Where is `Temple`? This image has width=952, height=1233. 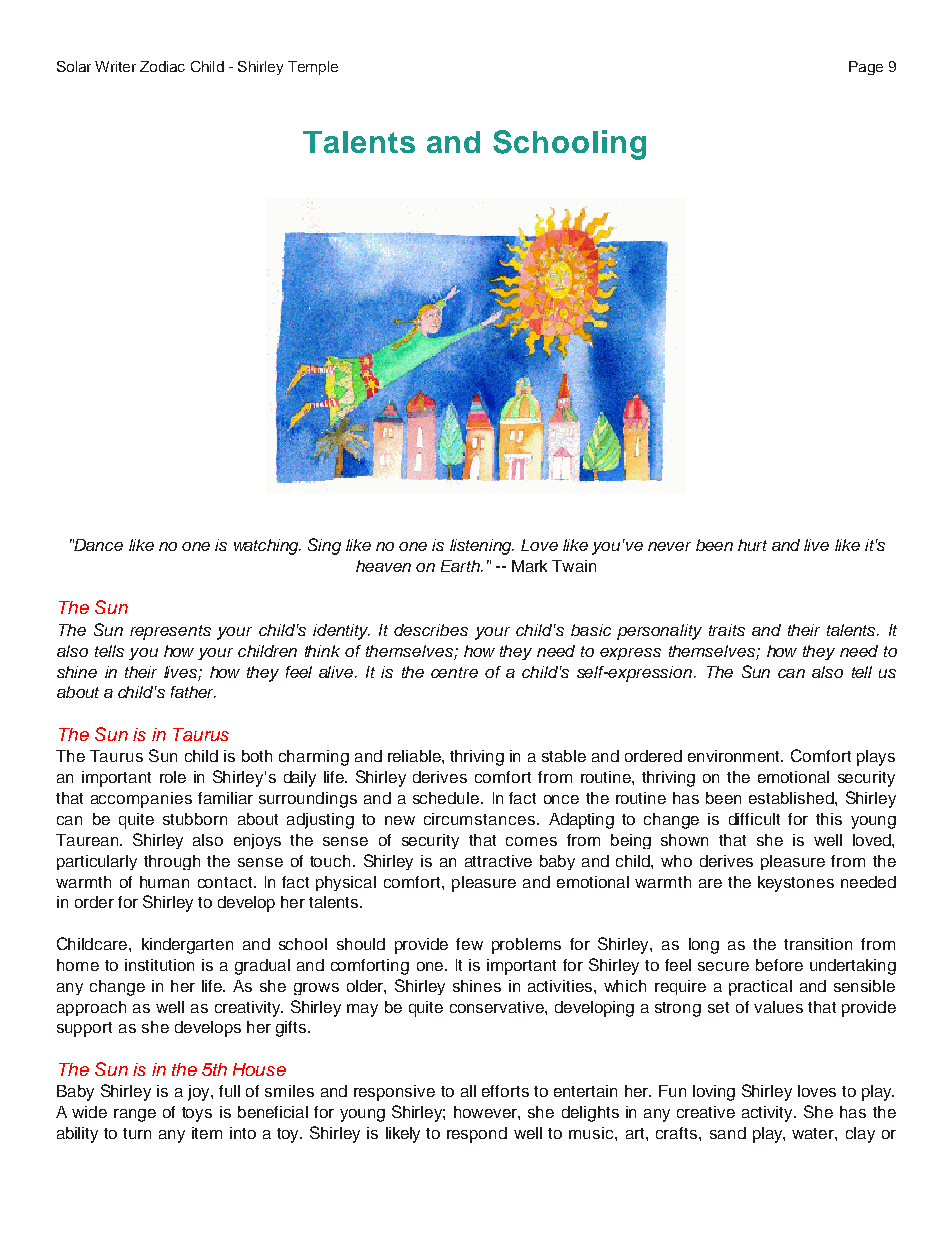
Temple is located at coordinates (313, 68).
